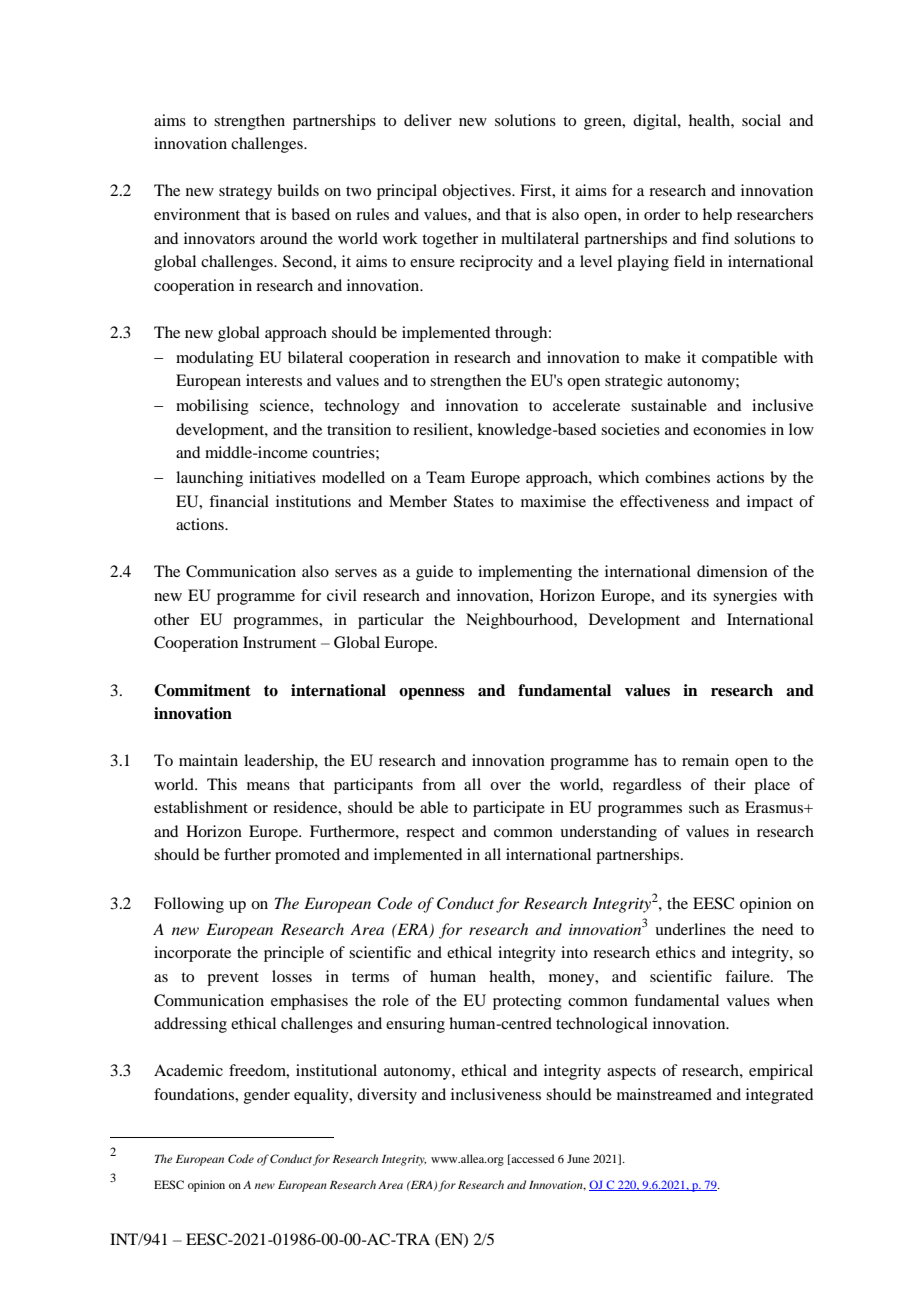 The image size is (924, 1308). What do you see at coordinates (761, 120) in the page?
I see `social` at bounding box center [761, 120].
